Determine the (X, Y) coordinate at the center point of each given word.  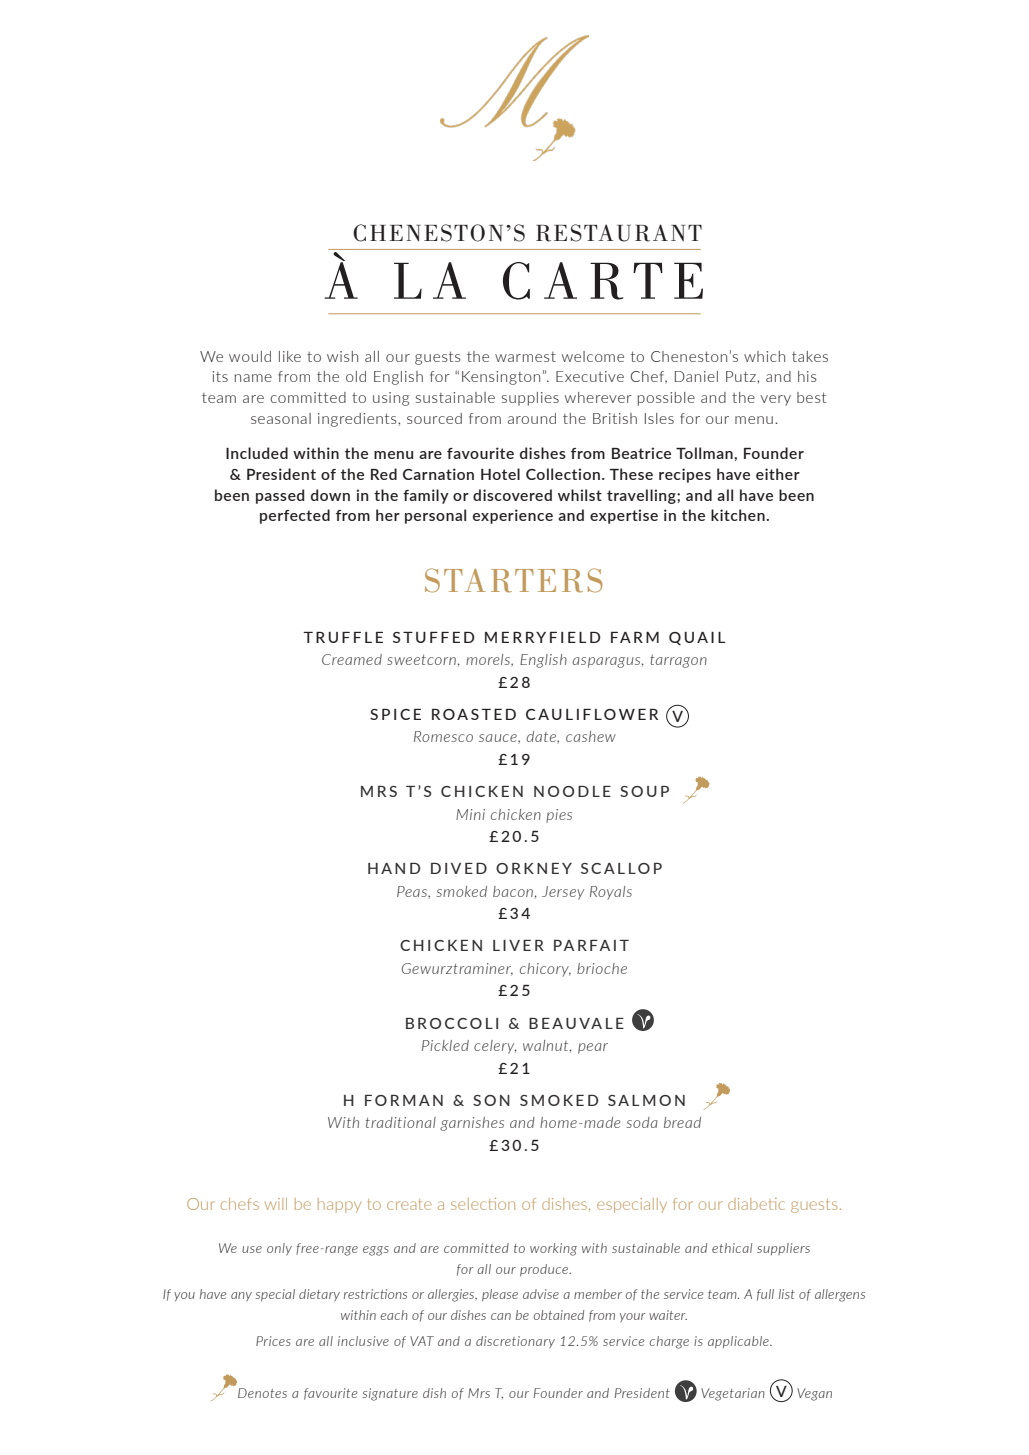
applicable (739, 1342)
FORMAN (404, 1100)
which (764, 356)
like (290, 356)
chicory (545, 970)
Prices (273, 1341)
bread (682, 1122)
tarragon (678, 661)
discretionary (515, 1342)
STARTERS (514, 580)
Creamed (352, 659)
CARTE (603, 281)
